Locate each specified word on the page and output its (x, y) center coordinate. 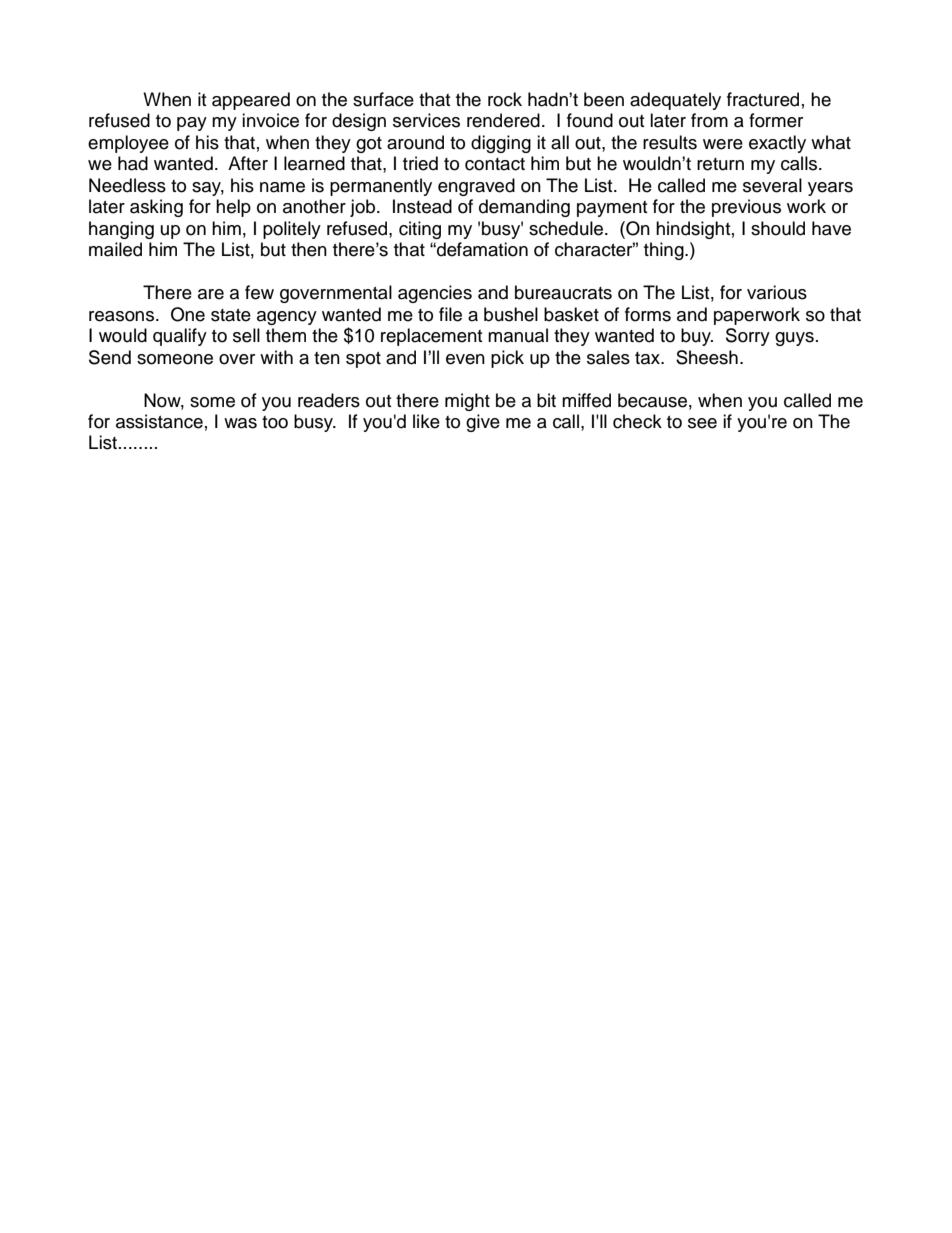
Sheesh (707, 357)
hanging (121, 230)
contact (495, 164)
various (777, 292)
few (259, 292)
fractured (763, 99)
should (778, 228)
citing (420, 230)
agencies (435, 294)
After (248, 163)
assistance (159, 421)
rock (505, 99)
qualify (180, 337)
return (720, 164)
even (465, 359)
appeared (251, 101)
